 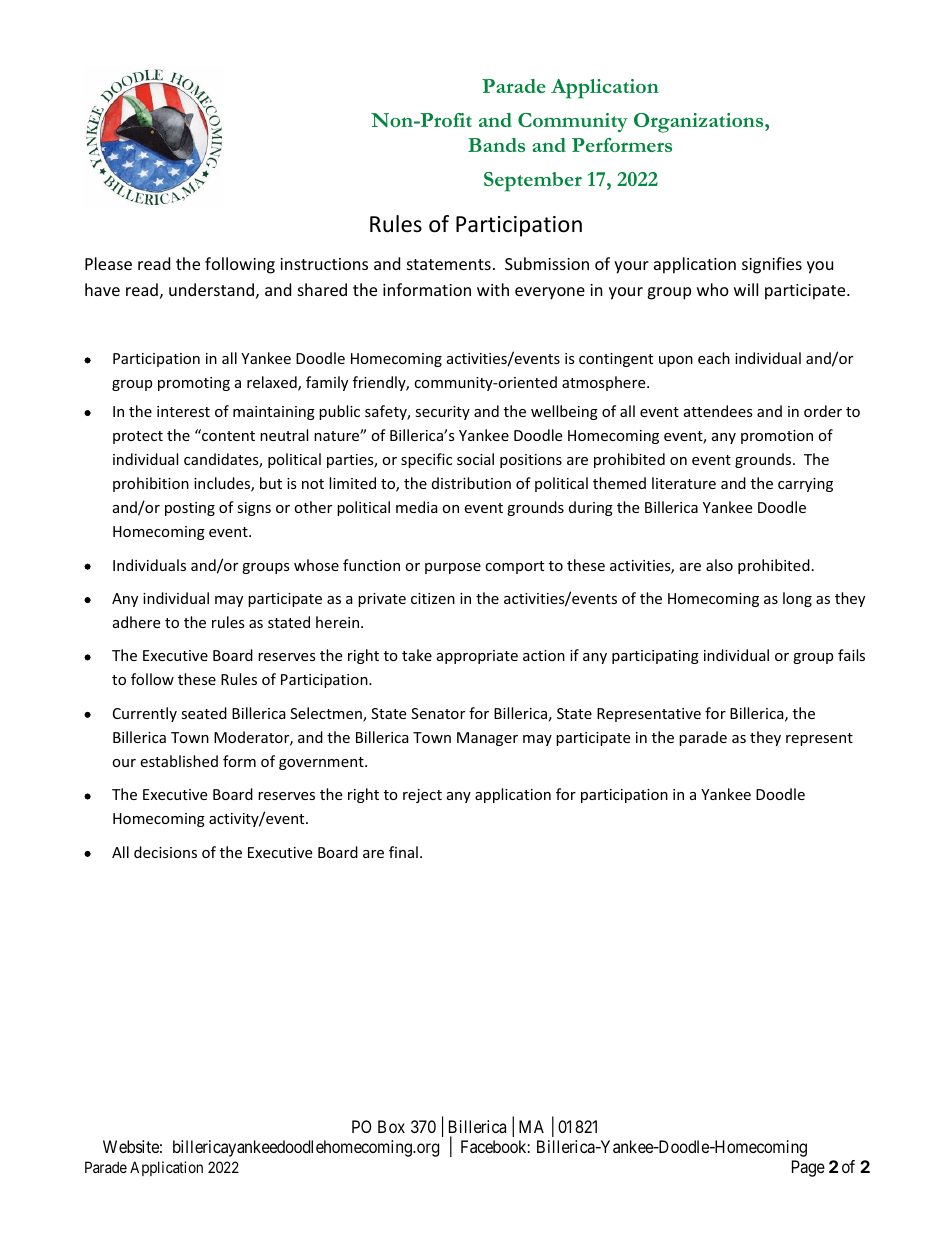 What do you see at coordinates (165, 852) in the page?
I see `decisions` at bounding box center [165, 852].
